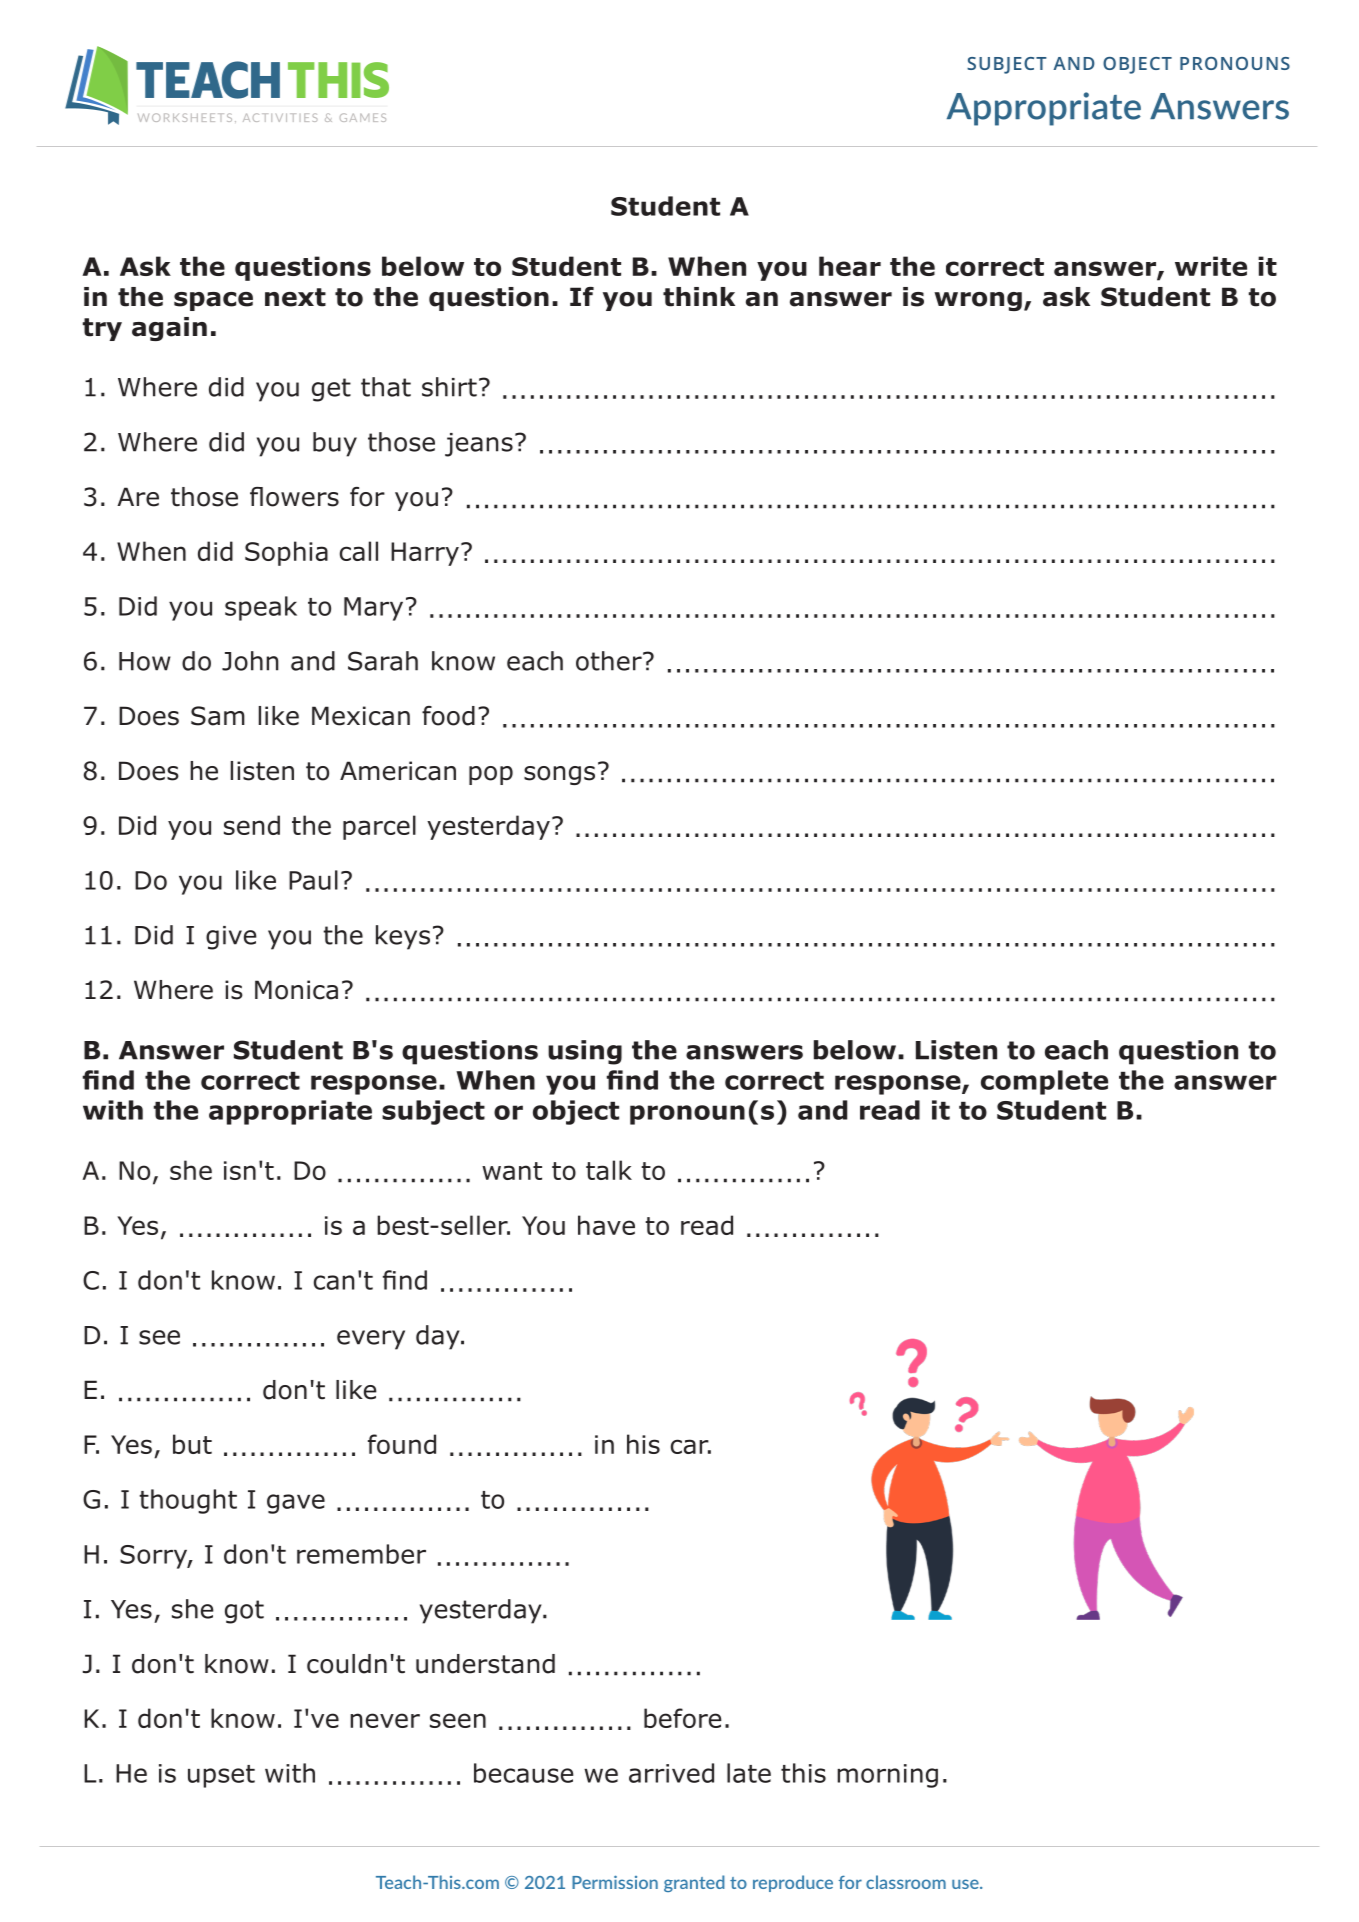  Describe the element at coordinates (296, 990) in the page. I see `Monica` at that location.
